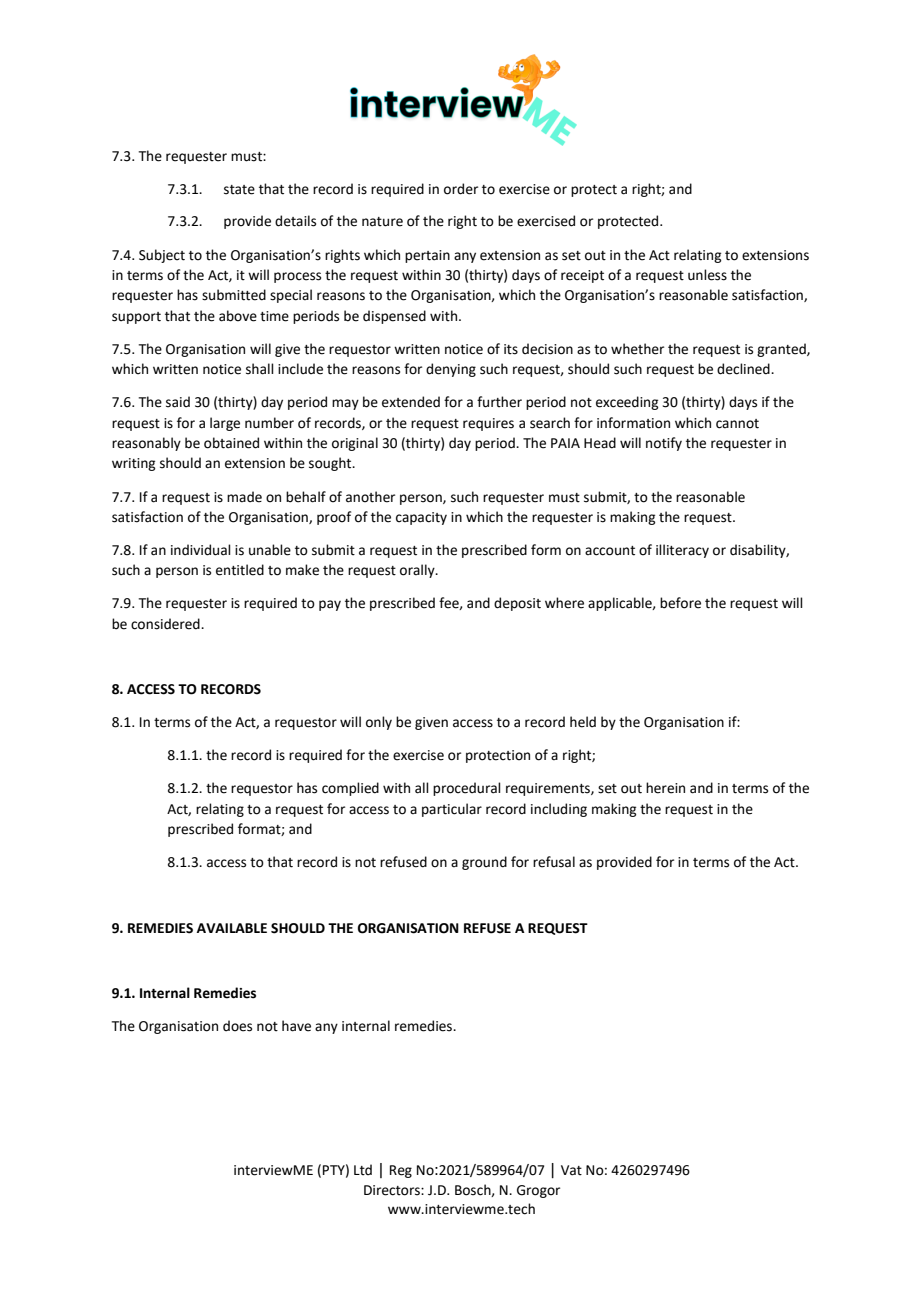 The height and width of the image is (1308, 924). What do you see at coordinates (682, 551) in the image?
I see `illiteracy` at bounding box center [682, 551].
